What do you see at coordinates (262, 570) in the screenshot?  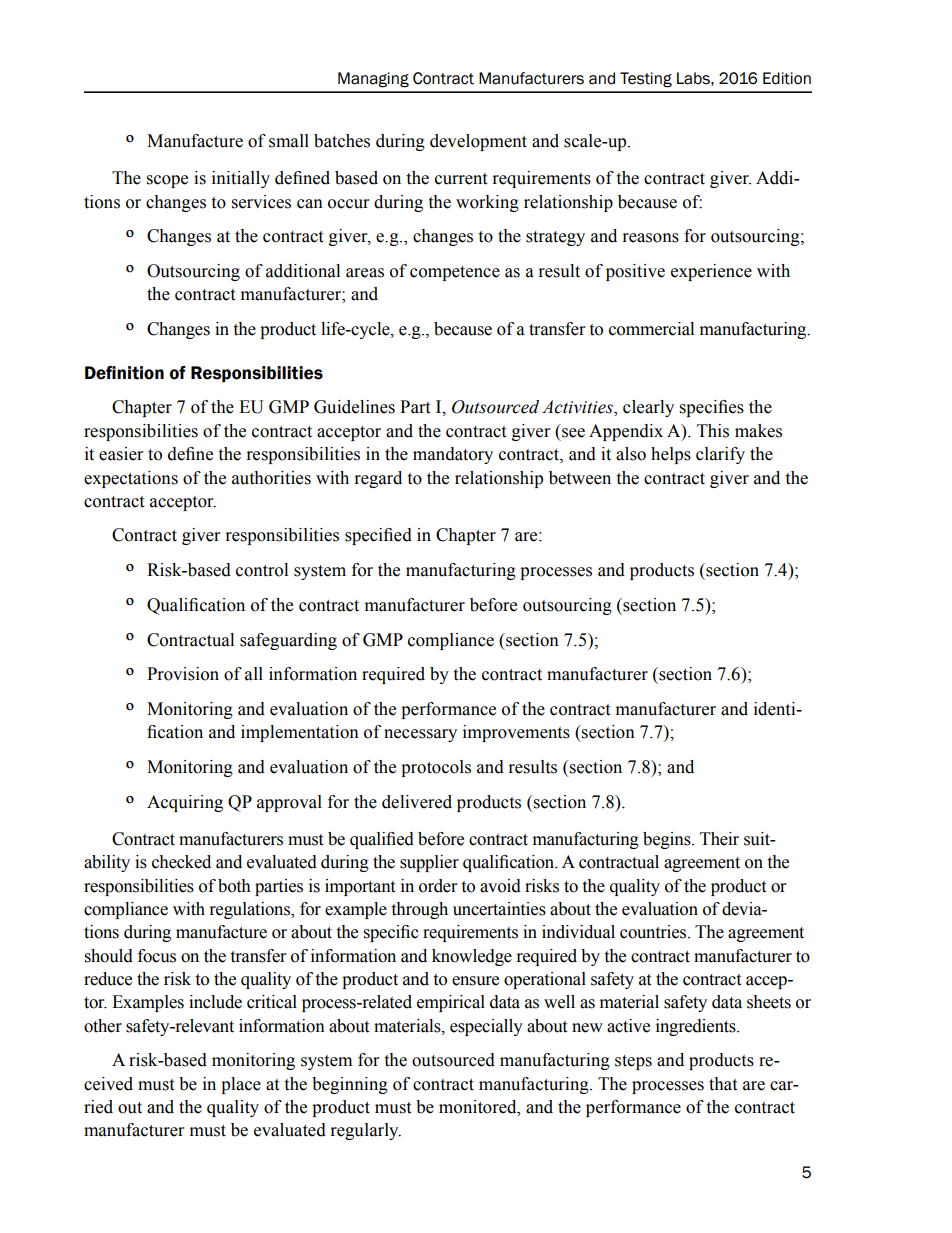 I see `control` at bounding box center [262, 570].
